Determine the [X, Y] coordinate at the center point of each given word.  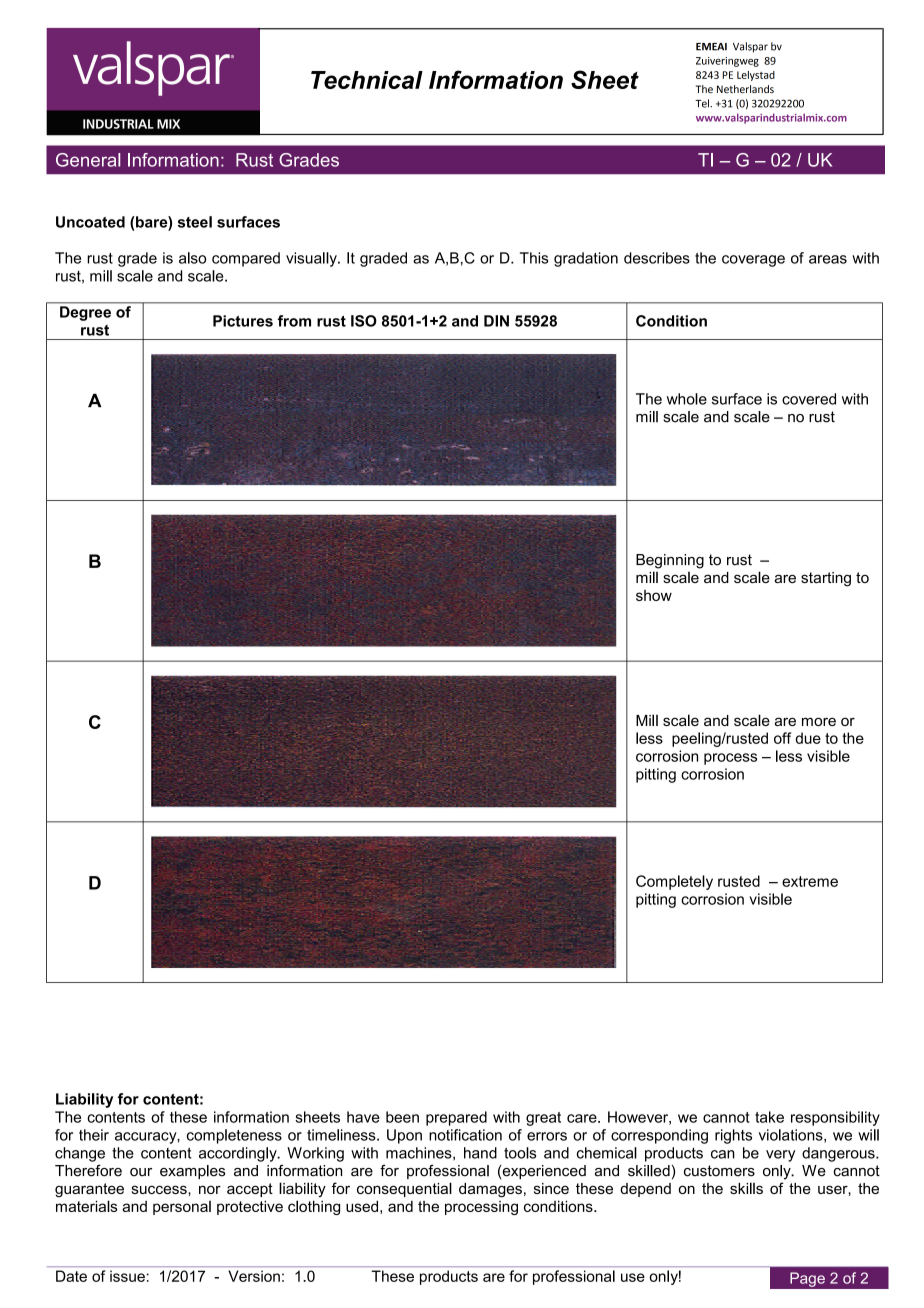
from [294, 321]
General [88, 160]
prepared [456, 1118]
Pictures [243, 321]
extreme [810, 881]
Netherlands [745, 89]
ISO [364, 321]
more [819, 721]
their [94, 1135]
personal [182, 1208]
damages [490, 1190]
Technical [367, 80]
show [654, 595]
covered [809, 399]
